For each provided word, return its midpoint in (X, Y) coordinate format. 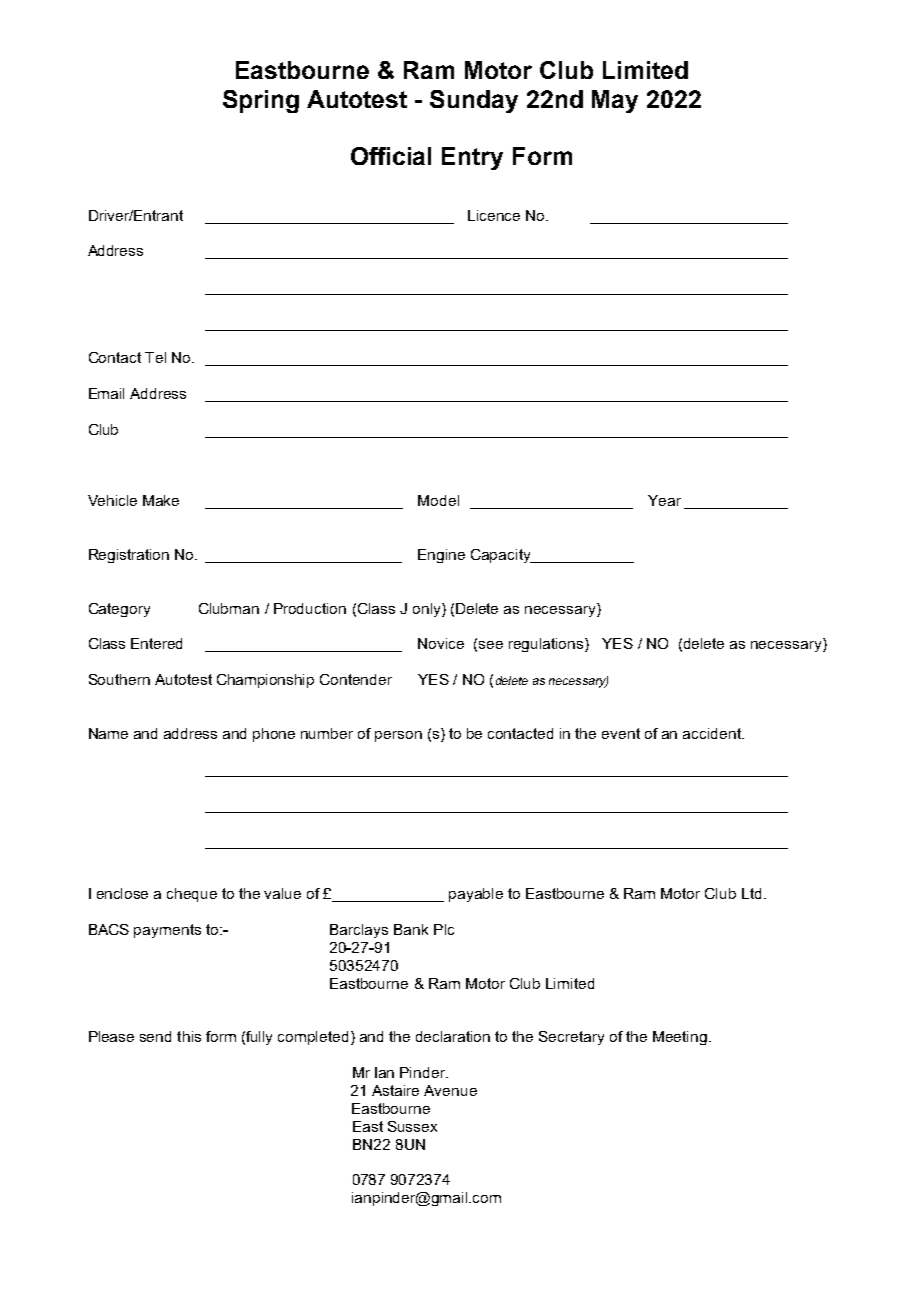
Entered (156, 643)
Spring (261, 101)
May (615, 101)
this (189, 1036)
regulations (547, 645)
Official (391, 156)
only (428, 610)
